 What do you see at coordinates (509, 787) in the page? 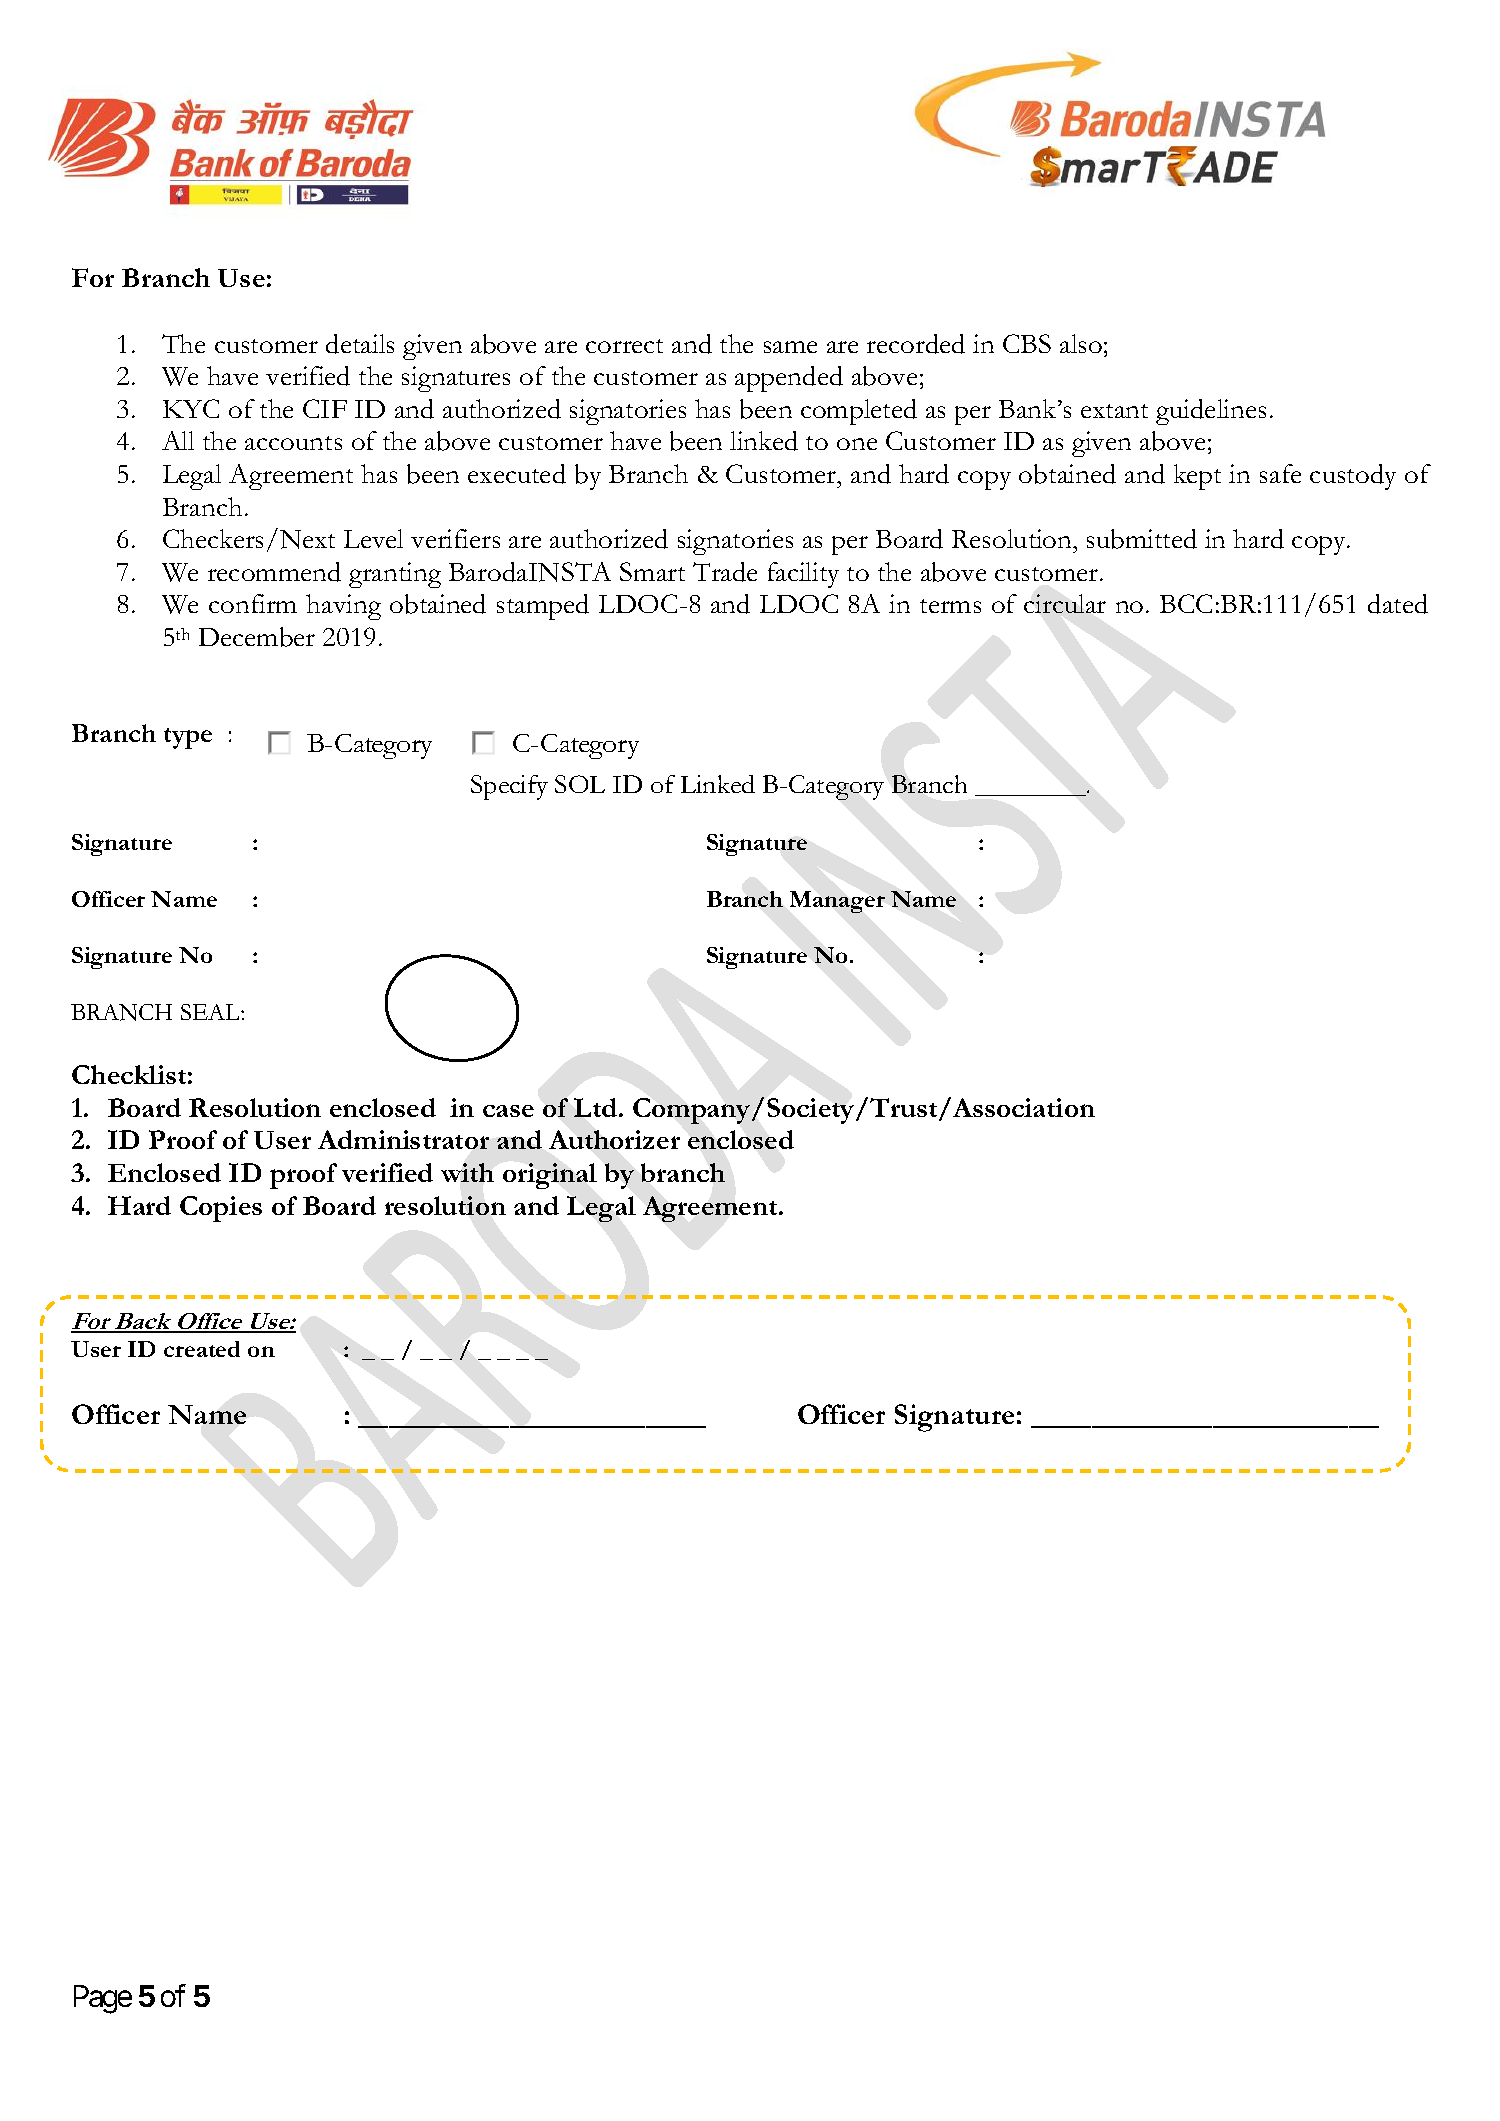
I see `Specify` at bounding box center [509, 787].
